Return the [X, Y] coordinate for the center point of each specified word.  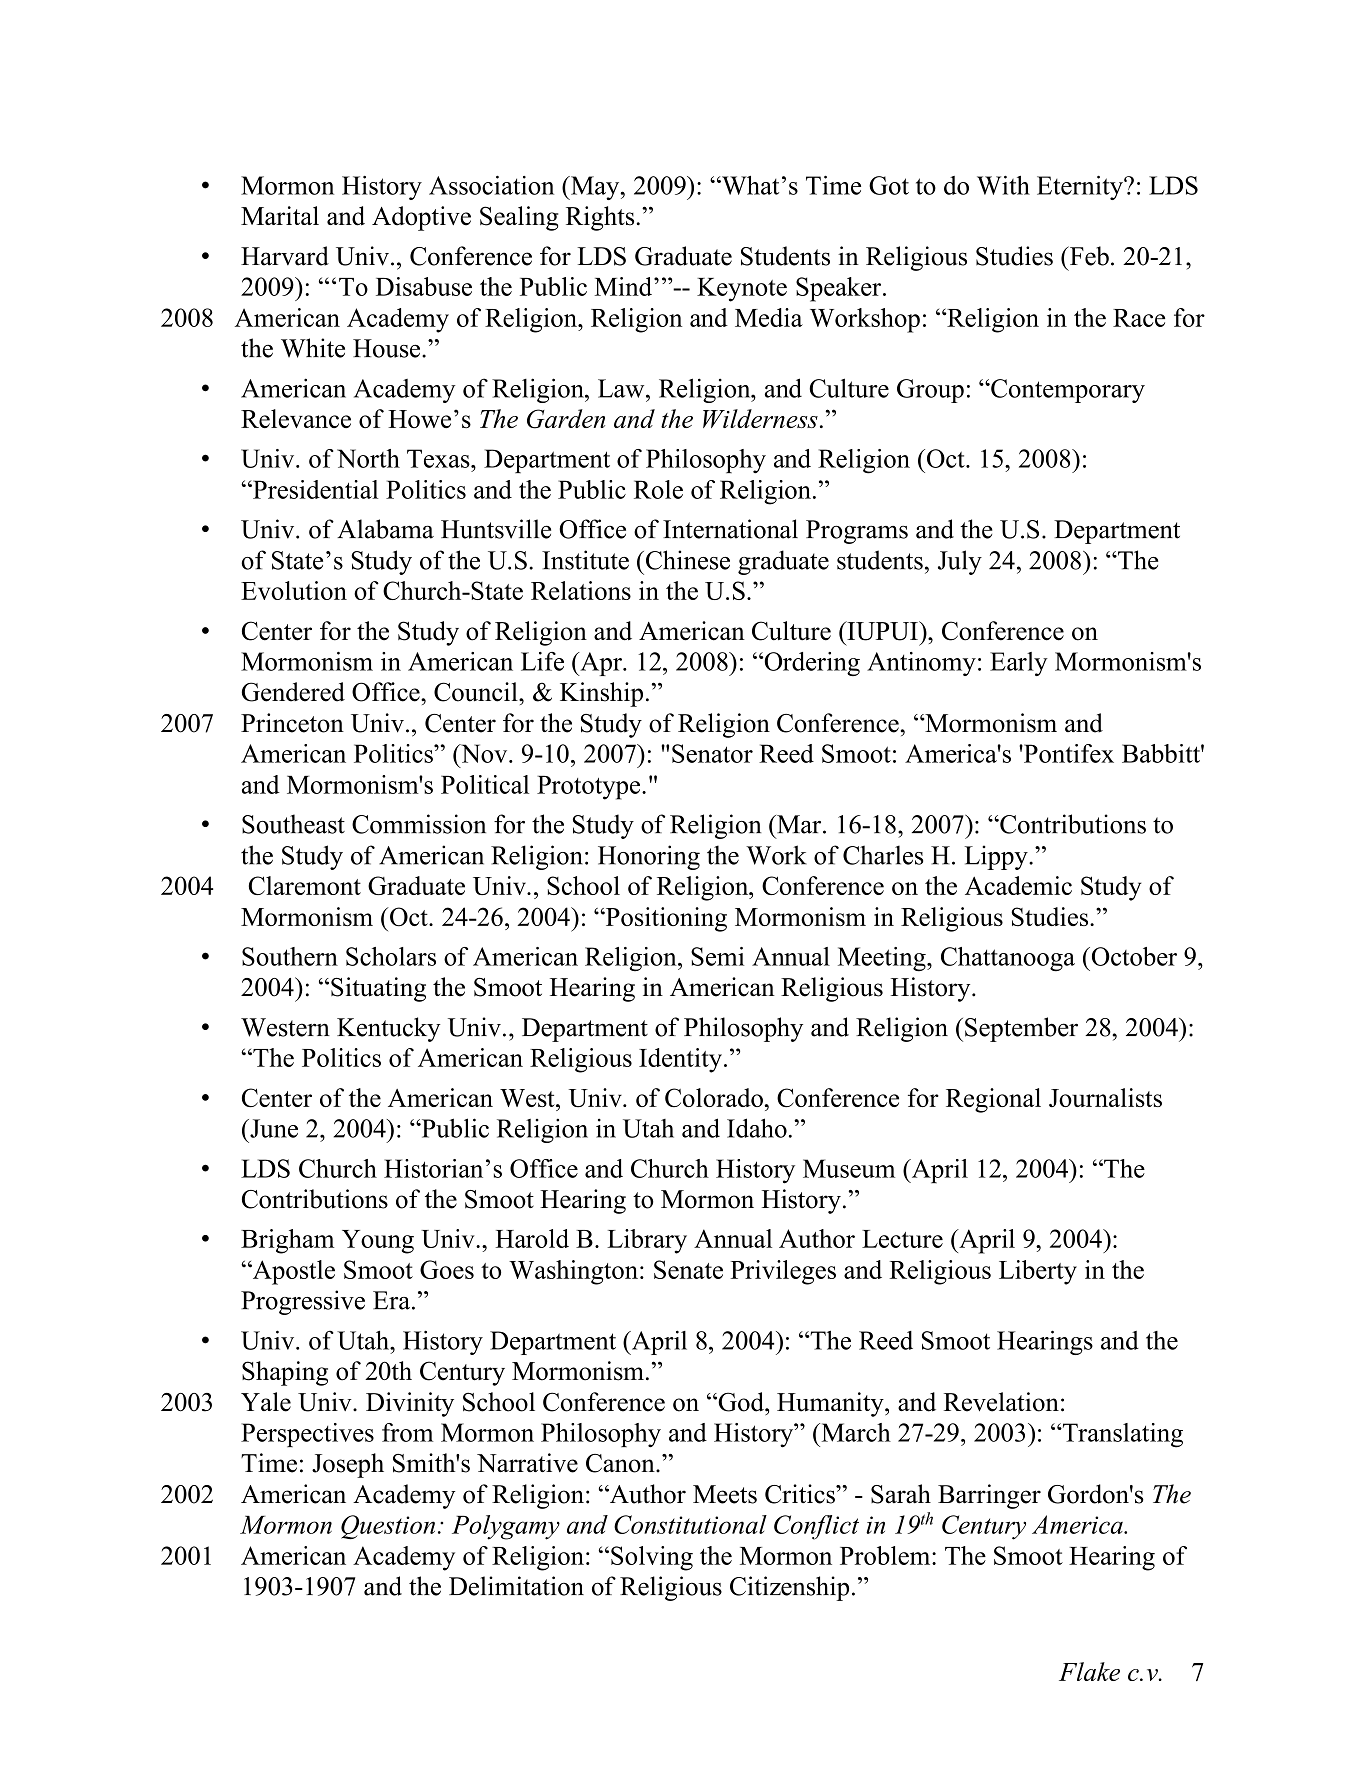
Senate [688, 1269]
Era [393, 1300]
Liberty [1038, 1272]
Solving [652, 1558]
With [1003, 185]
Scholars [391, 956]
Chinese [688, 560]
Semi [717, 956]
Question [388, 1527]
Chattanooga [1008, 959]
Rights [600, 218]
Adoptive [421, 218]
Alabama [385, 529]
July [960, 562]
